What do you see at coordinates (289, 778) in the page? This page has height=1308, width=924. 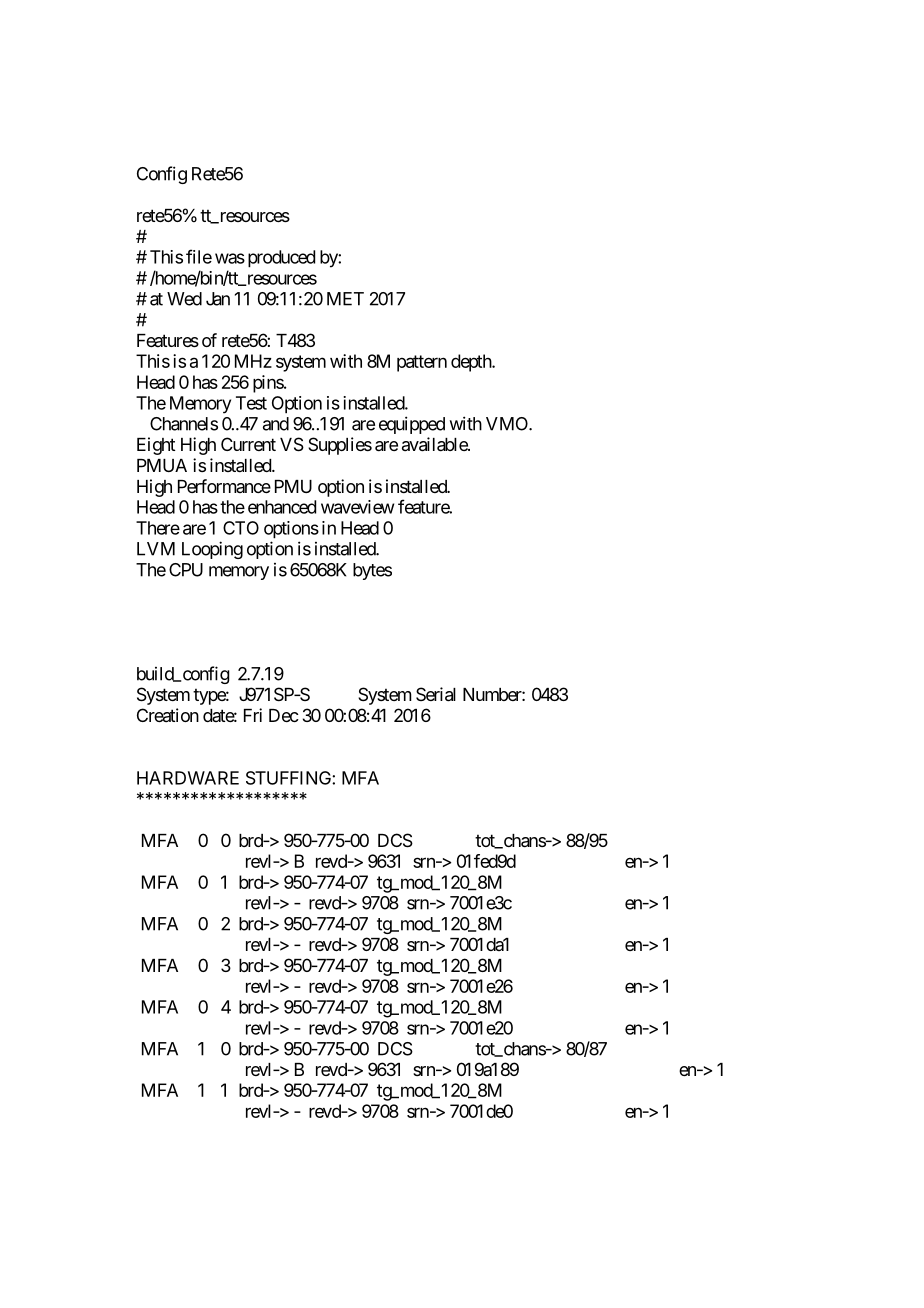 I see `STUFFING` at bounding box center [289, 778].
